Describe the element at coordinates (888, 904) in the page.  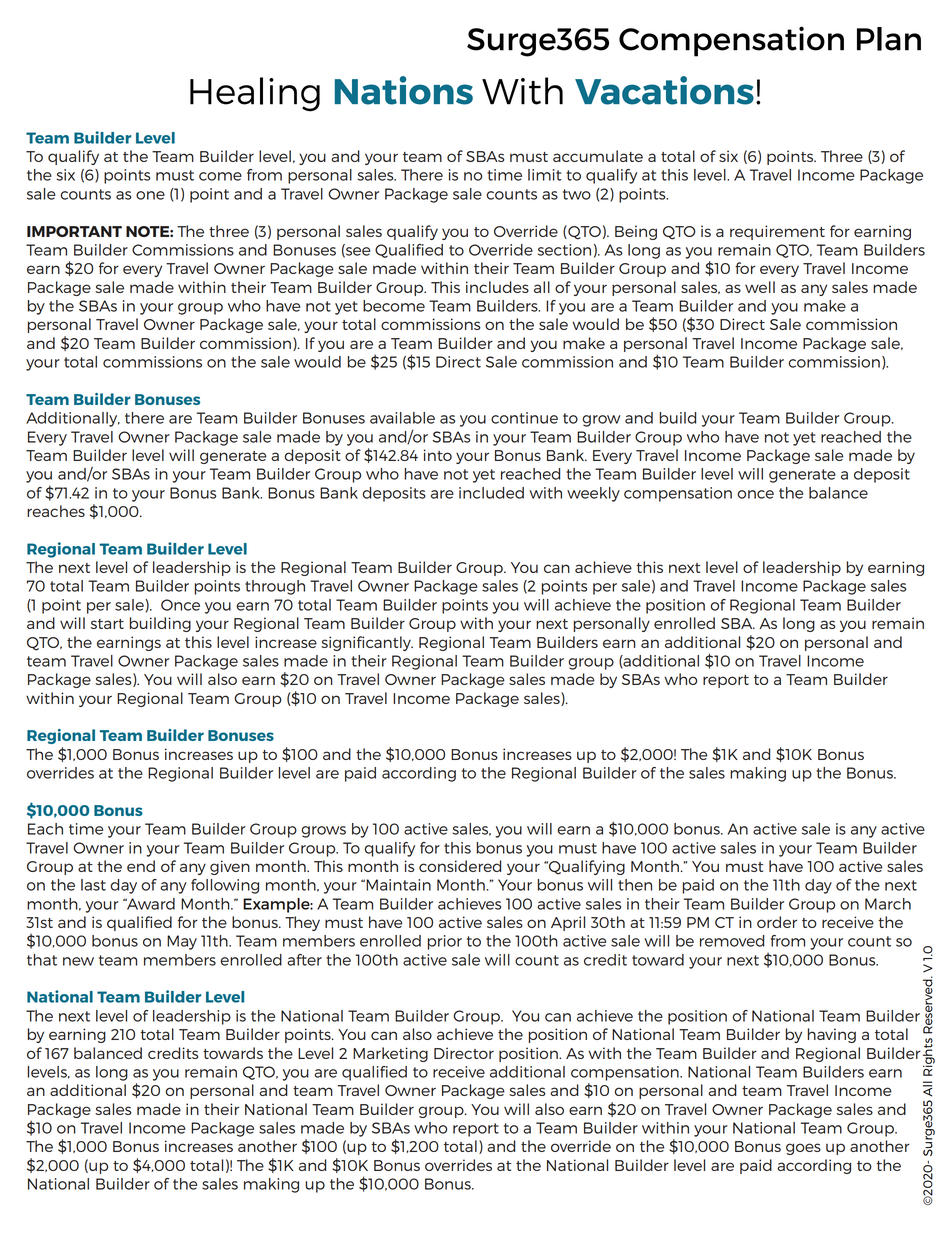
I see `March` at that location.
